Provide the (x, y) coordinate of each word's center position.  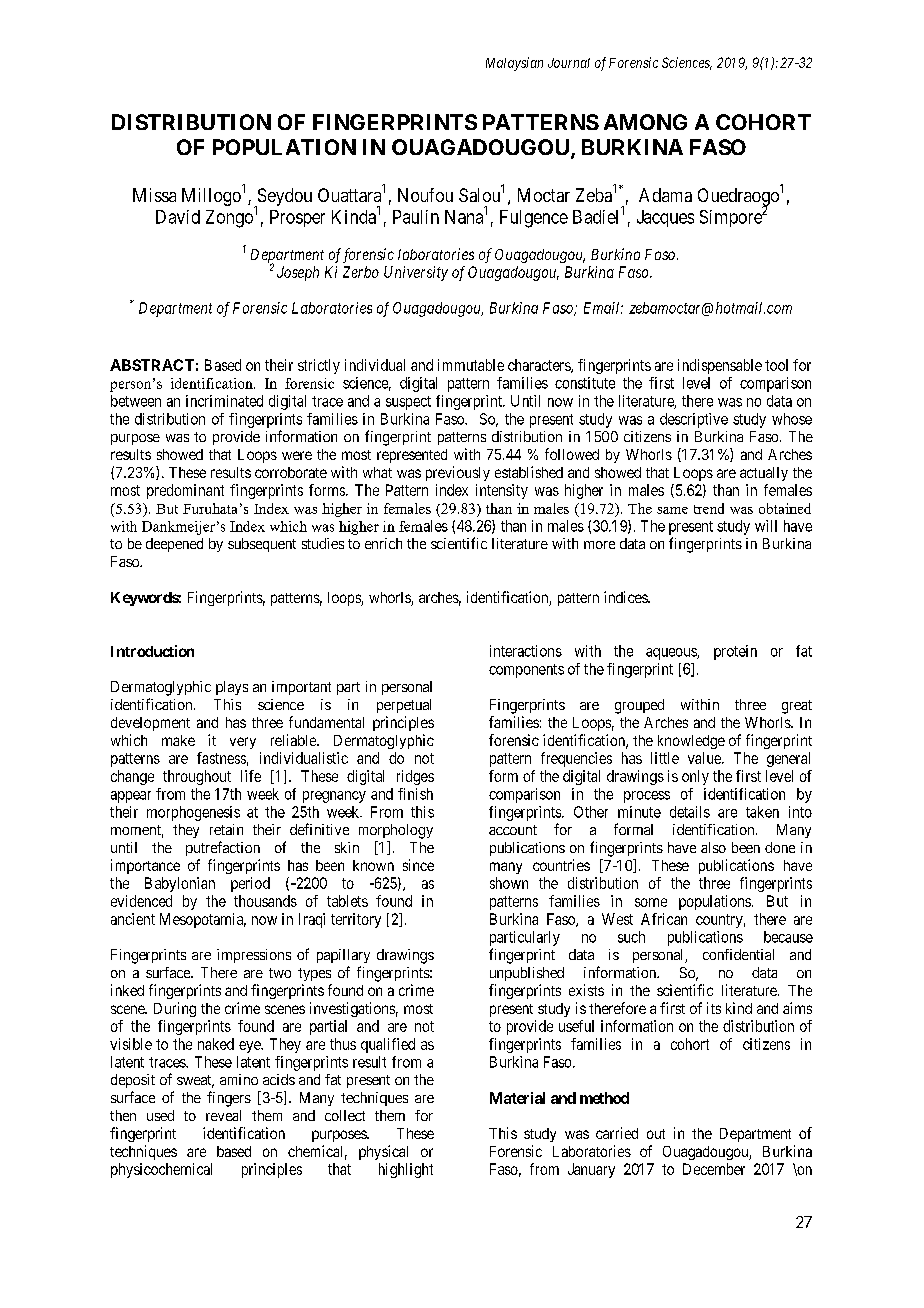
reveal (223, 1115)
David (178, 217)
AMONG (645, 122)
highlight (406, 1170)
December (714, 1169)
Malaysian (514, 64)
